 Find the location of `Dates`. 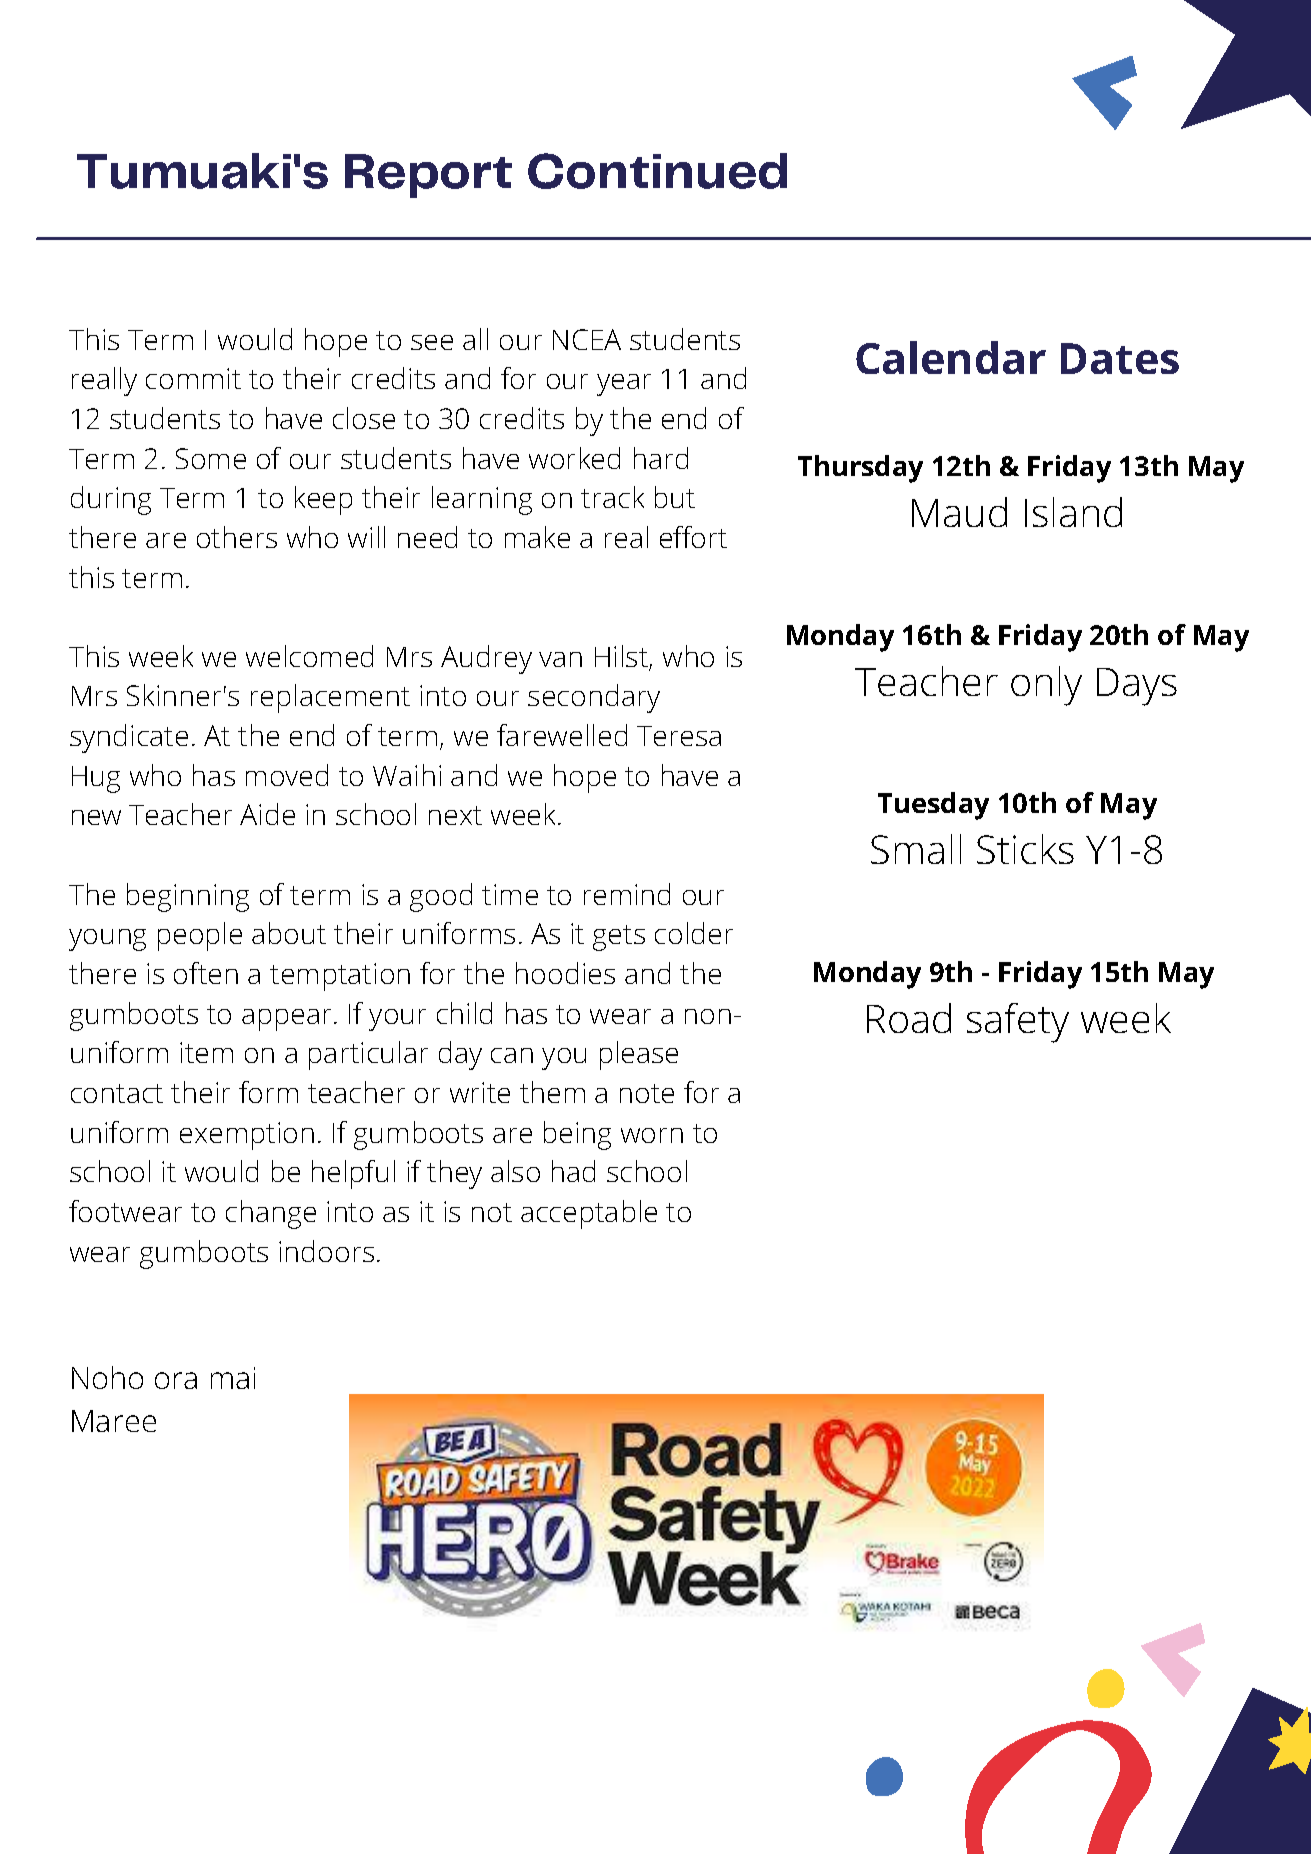

Dates is located at coordinates (1120, 358).
